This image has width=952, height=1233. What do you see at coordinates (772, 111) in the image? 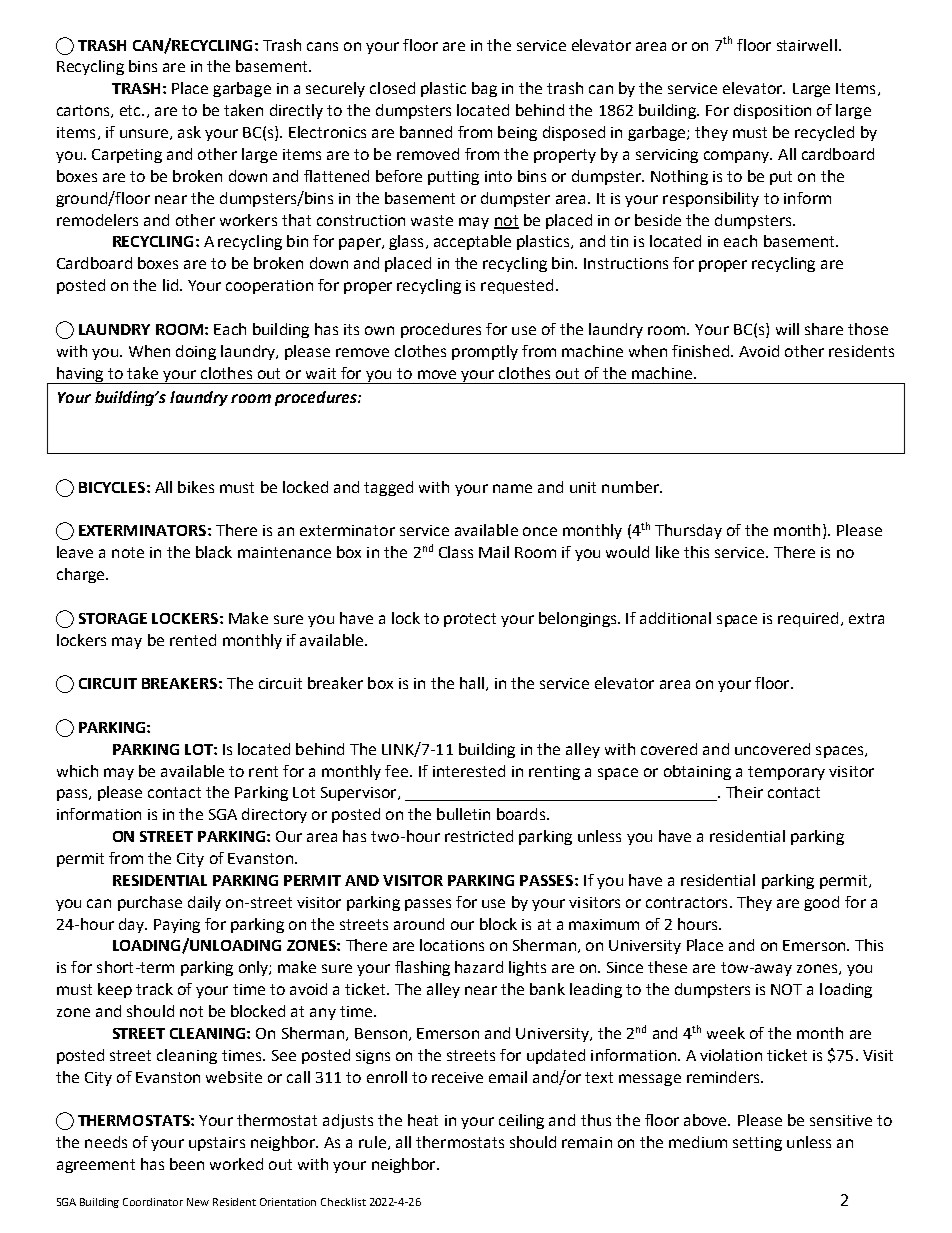
I see `disposition` at bounding box center [772, 111].
